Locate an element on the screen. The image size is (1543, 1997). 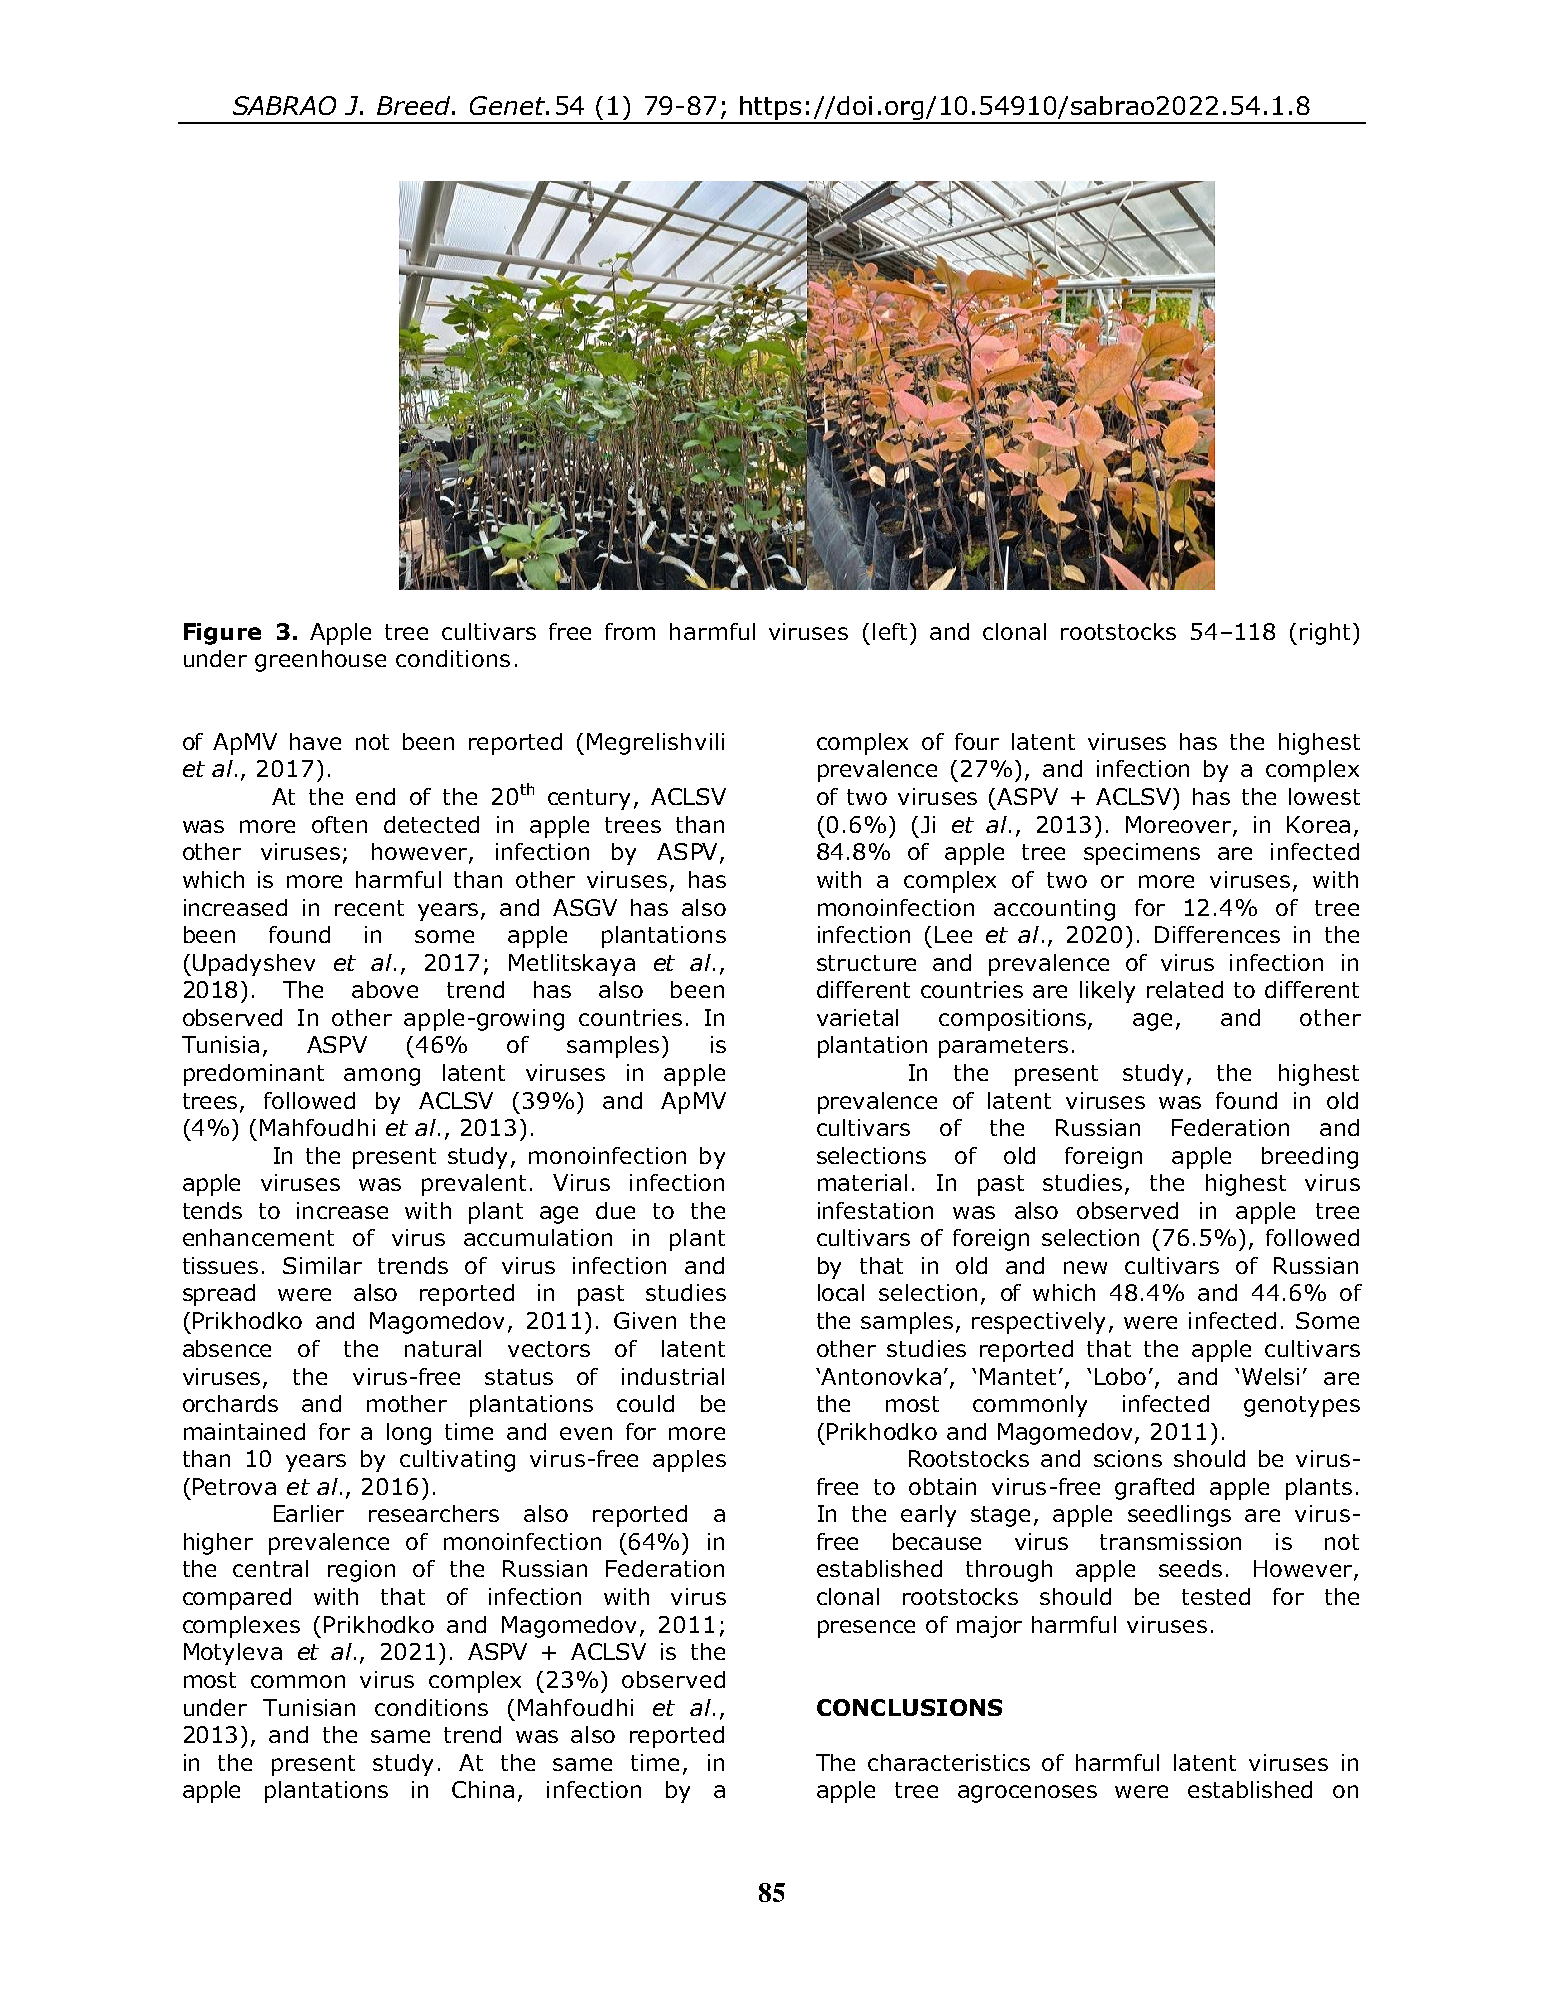
long is located at coordinates (409, 1434).
